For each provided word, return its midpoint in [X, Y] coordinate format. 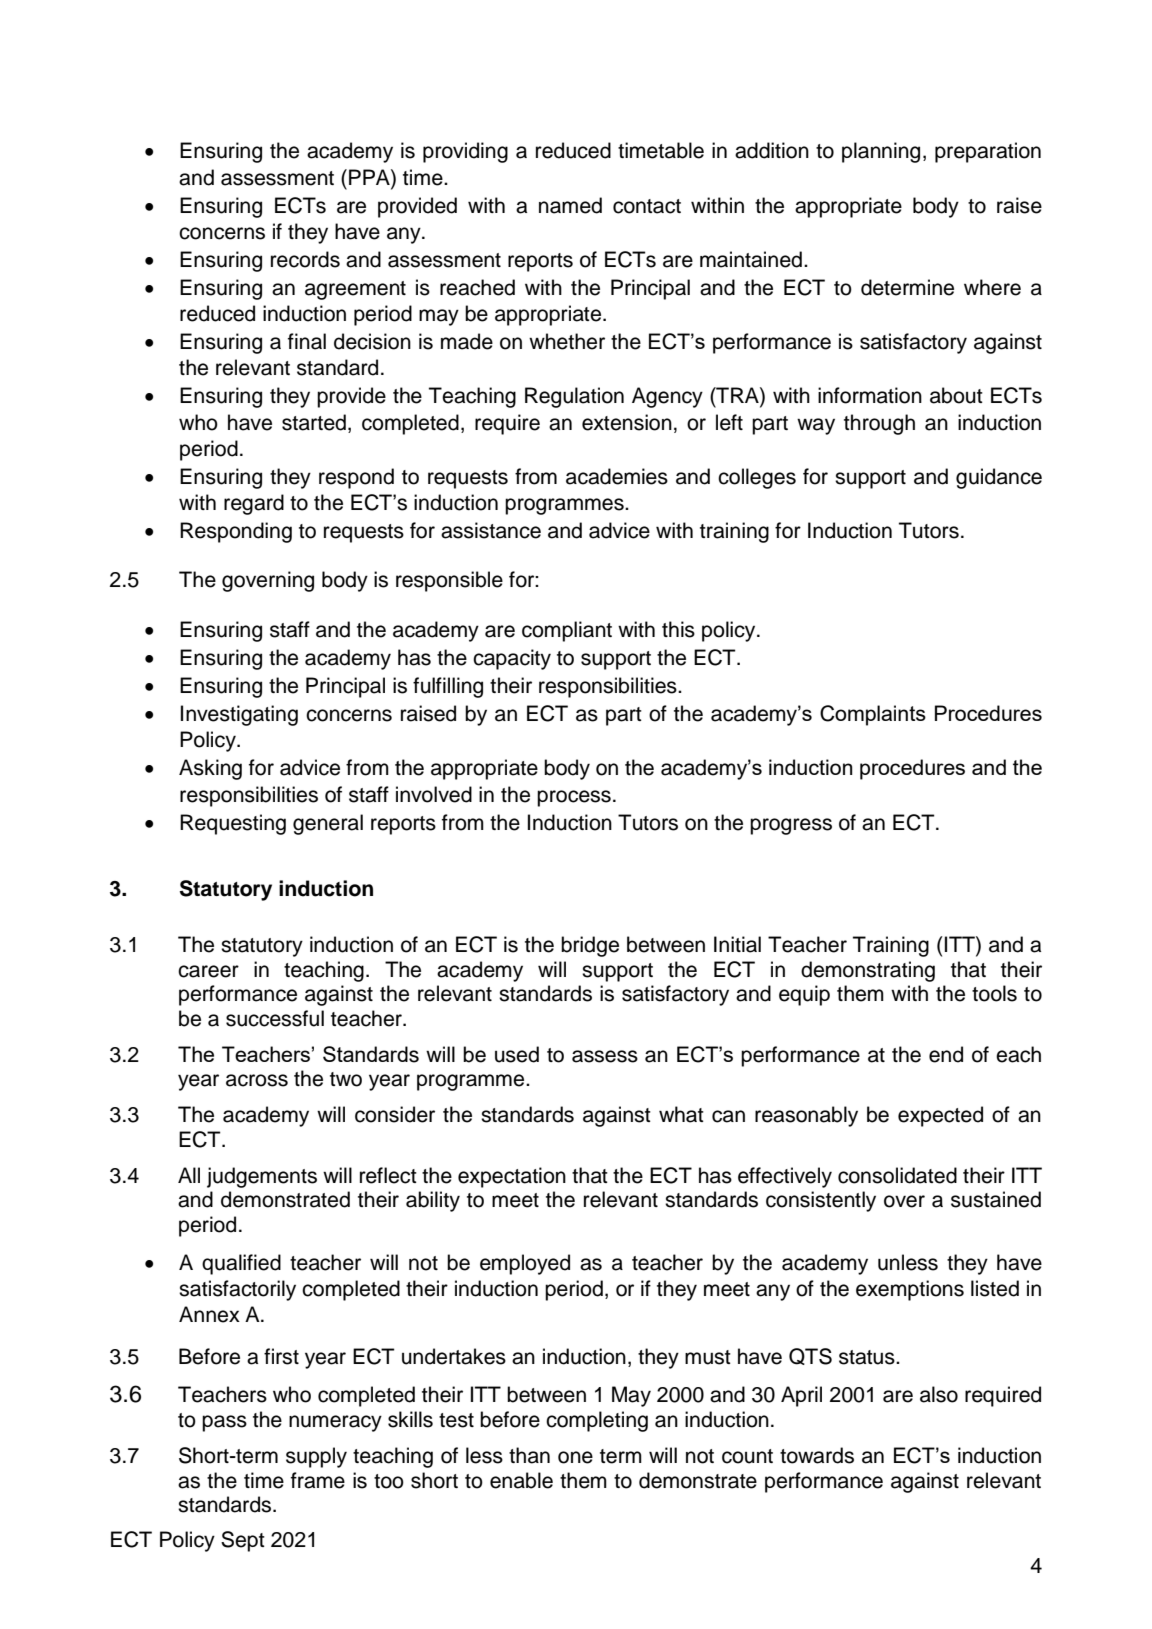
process [574, 798]
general [328, 824]
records [305, 259]
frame [318, 1480]
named [570, 205]
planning [881, 152]
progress [791, 826]
